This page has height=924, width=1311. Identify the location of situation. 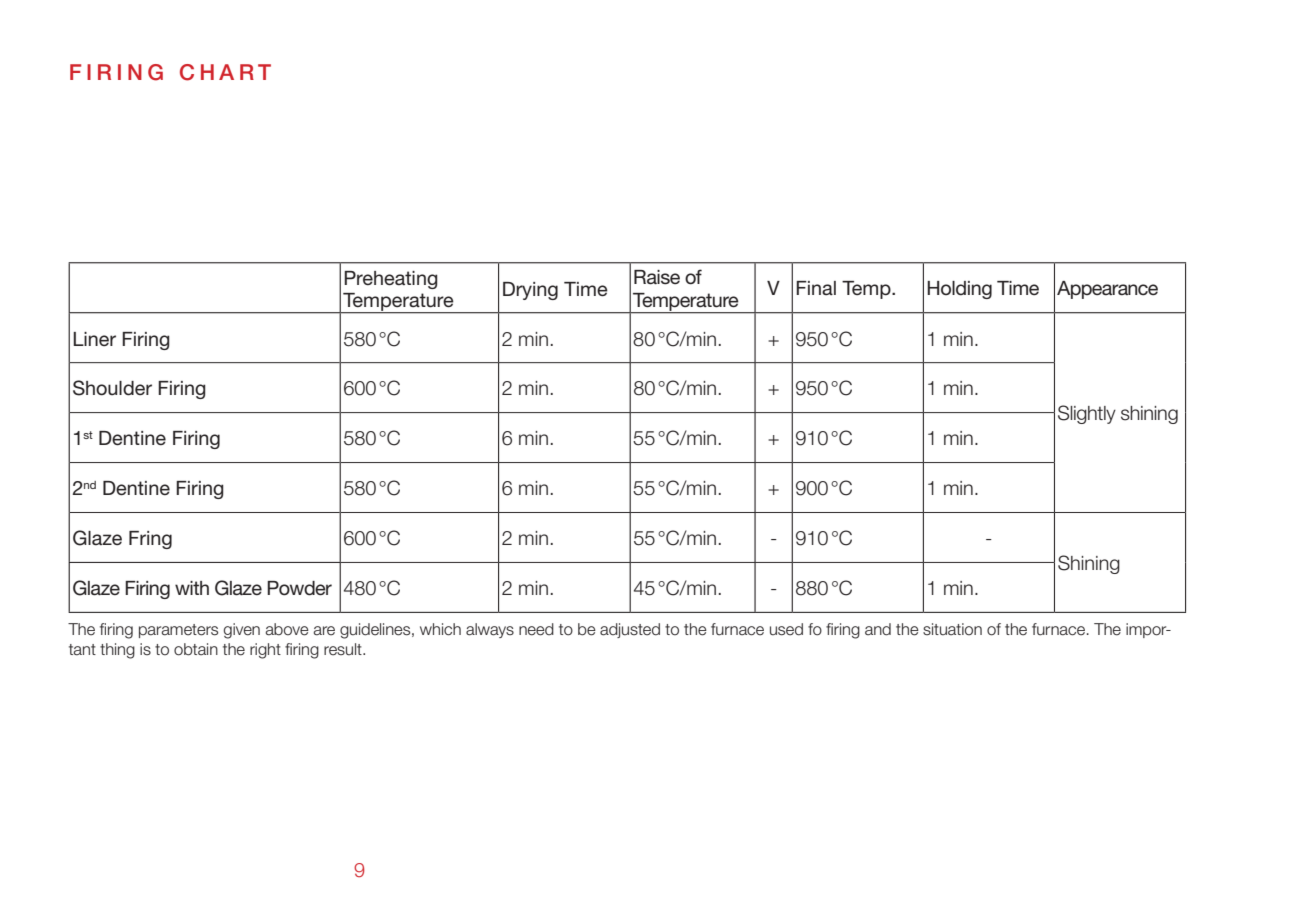
(952, 629).
